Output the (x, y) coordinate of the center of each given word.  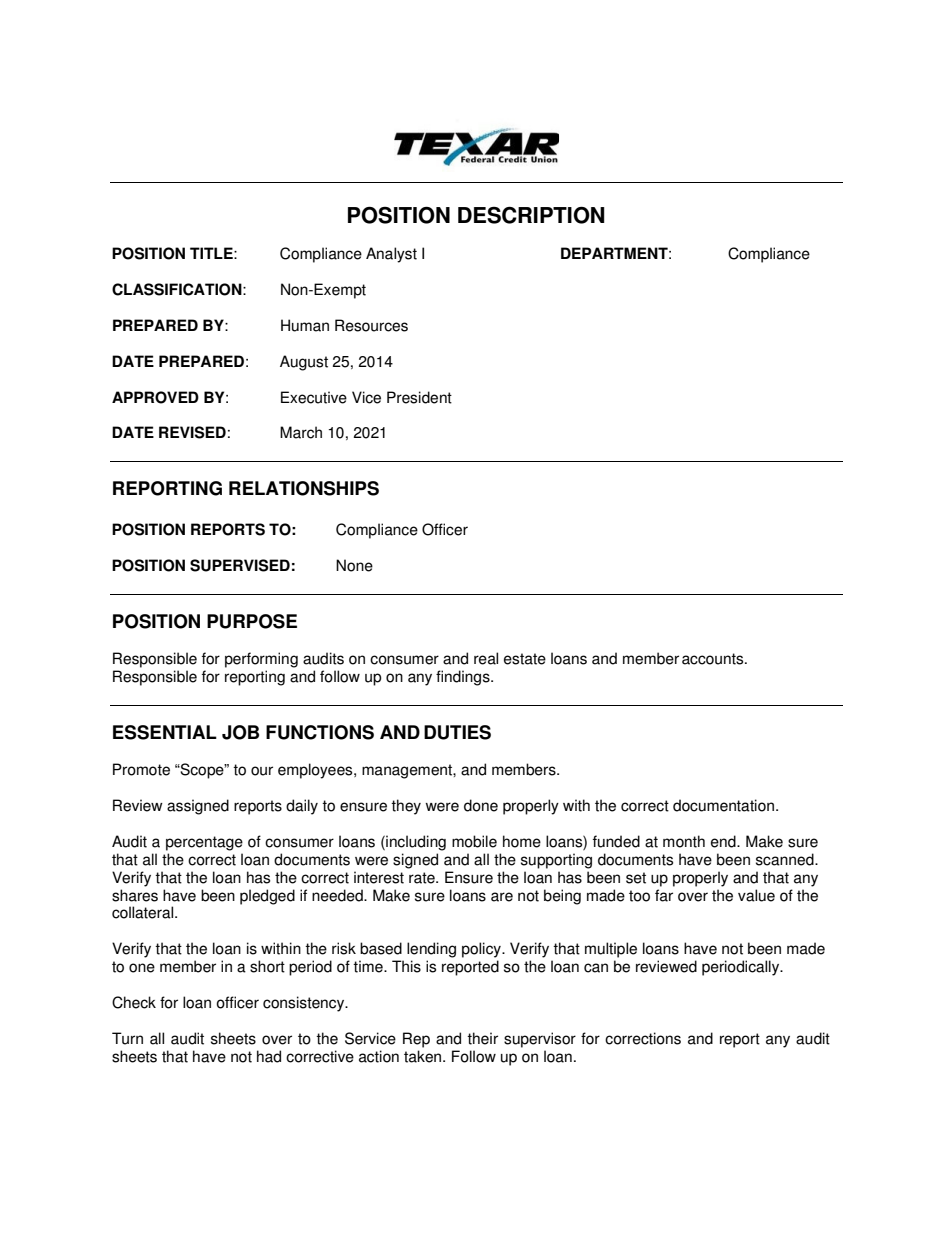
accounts (714, 659)
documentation (723, 805)
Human (305, 325)
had (269, 1056)
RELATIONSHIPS (304, 488)
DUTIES (457, 732)
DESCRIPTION (531, 215)
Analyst (391, 255)
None (354, 565)
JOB (240, 732)
